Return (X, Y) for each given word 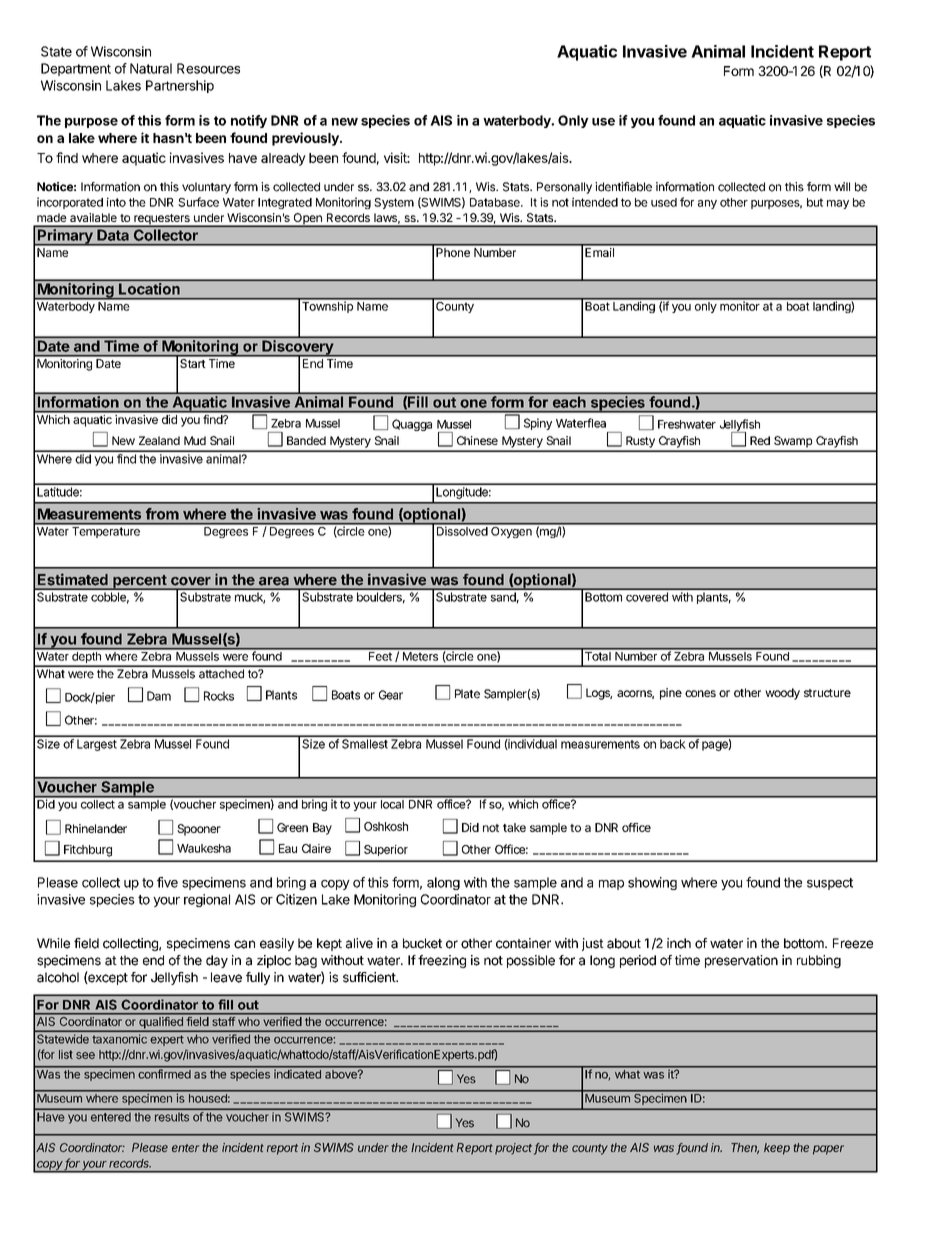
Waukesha (204, 848)
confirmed (164, 1073)
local (392, 803)
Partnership (180, 86)
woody (782, 694)
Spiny (538, 424)
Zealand (159, 440)
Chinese (477, 440)
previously (306, 139)
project (513, 1149)
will (842, 186)
